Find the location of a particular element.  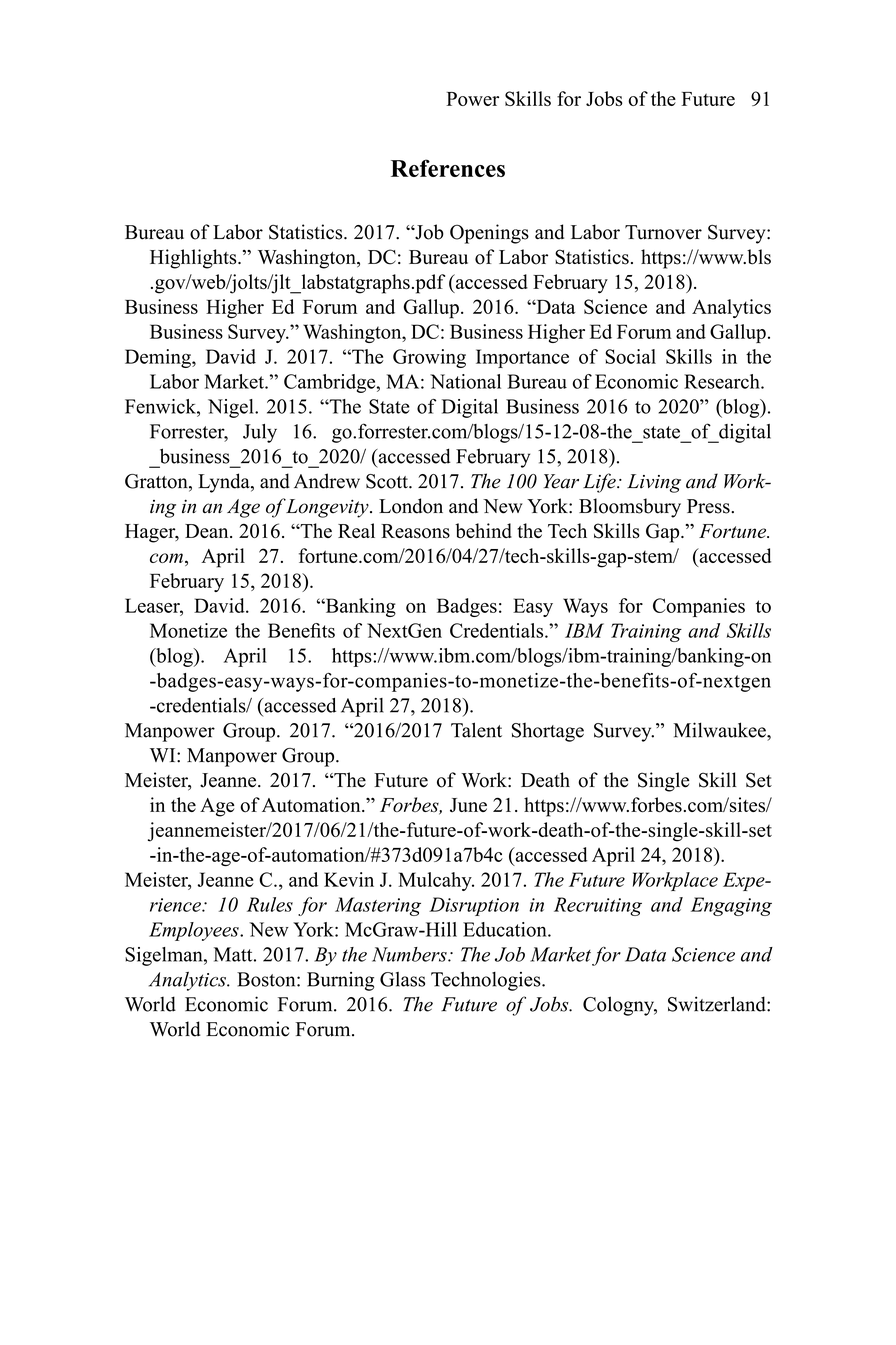

Employees is located at coordinates (195, 931).
